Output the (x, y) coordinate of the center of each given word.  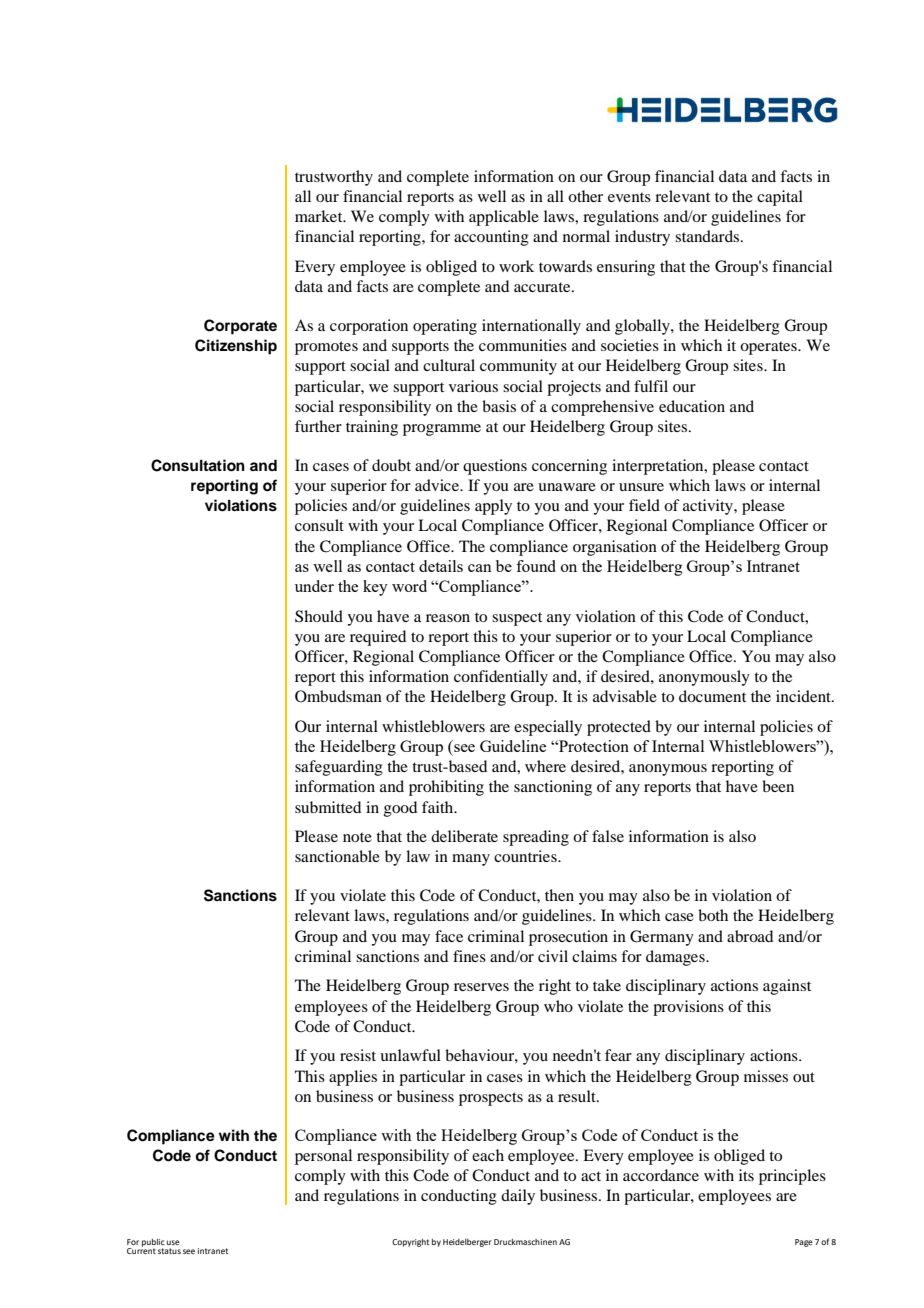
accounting (491, 238)
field (644, 505)
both (713, 915)
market (320, 216)
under (314, 586)
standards (708, 236)
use (173, 1242)
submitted (328, 807)
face (449, 936)
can (480, 568)
